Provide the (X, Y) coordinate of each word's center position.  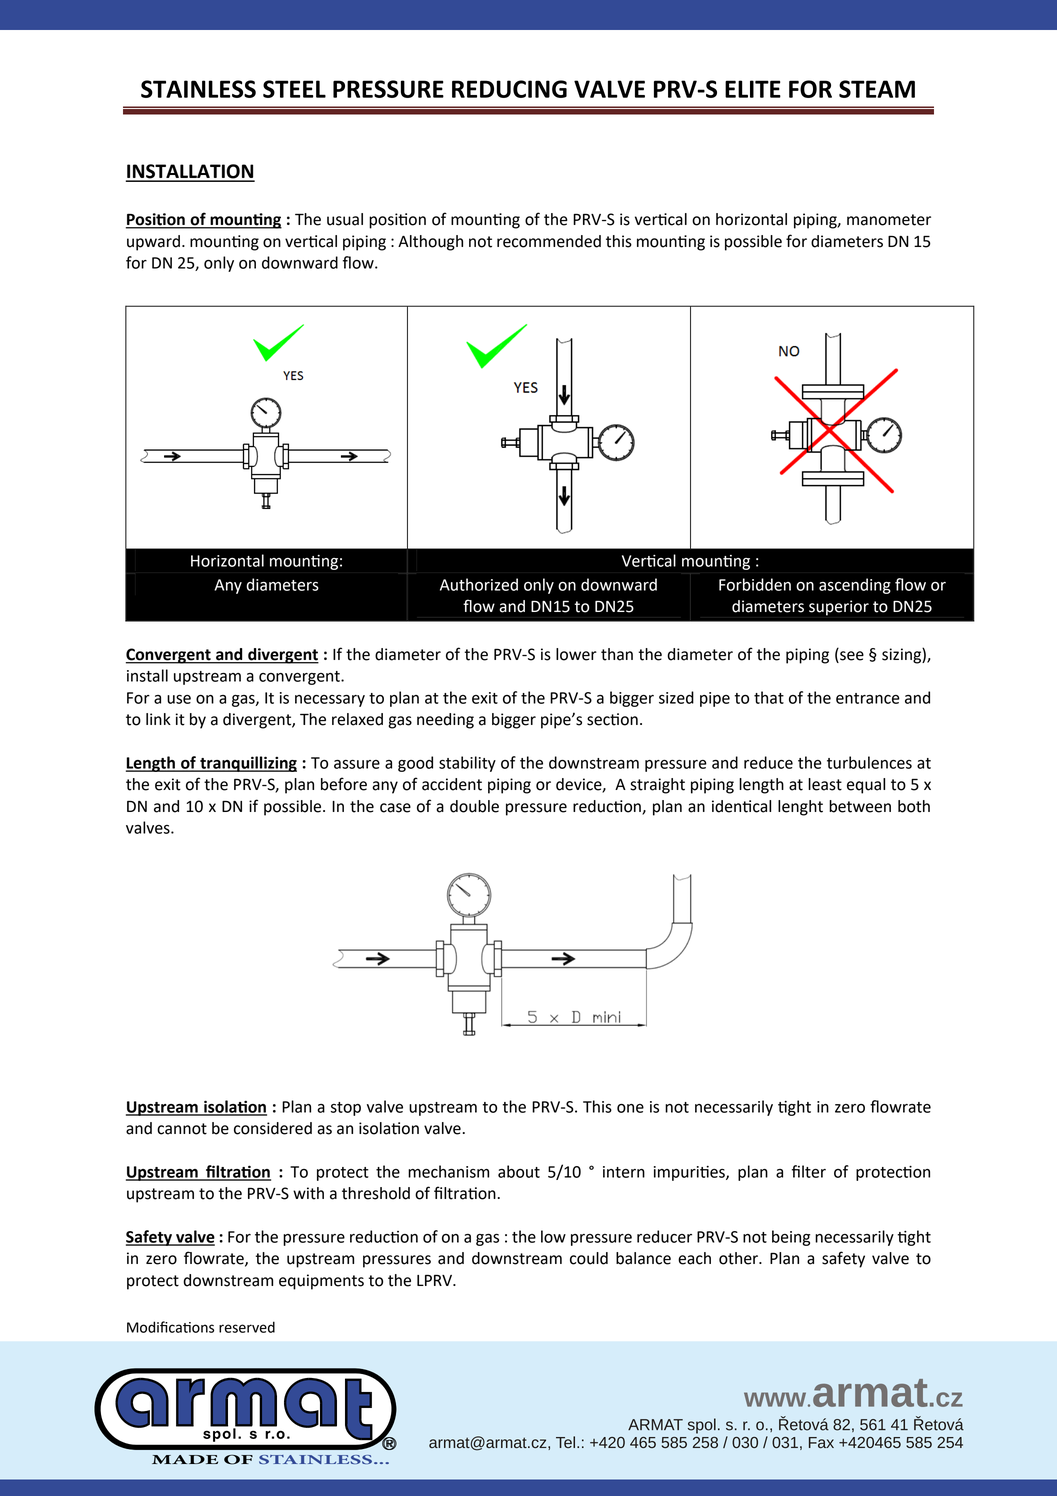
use (179, 699)
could (589, 1258)
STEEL (294, 89)
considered (273, 1128)
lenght (800, 808)
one (630, 1108)
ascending (855, 586)
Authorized (479, 584)
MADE (185, 1459)
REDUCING (509, 89)
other (739, 1258)
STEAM (877, 89)
